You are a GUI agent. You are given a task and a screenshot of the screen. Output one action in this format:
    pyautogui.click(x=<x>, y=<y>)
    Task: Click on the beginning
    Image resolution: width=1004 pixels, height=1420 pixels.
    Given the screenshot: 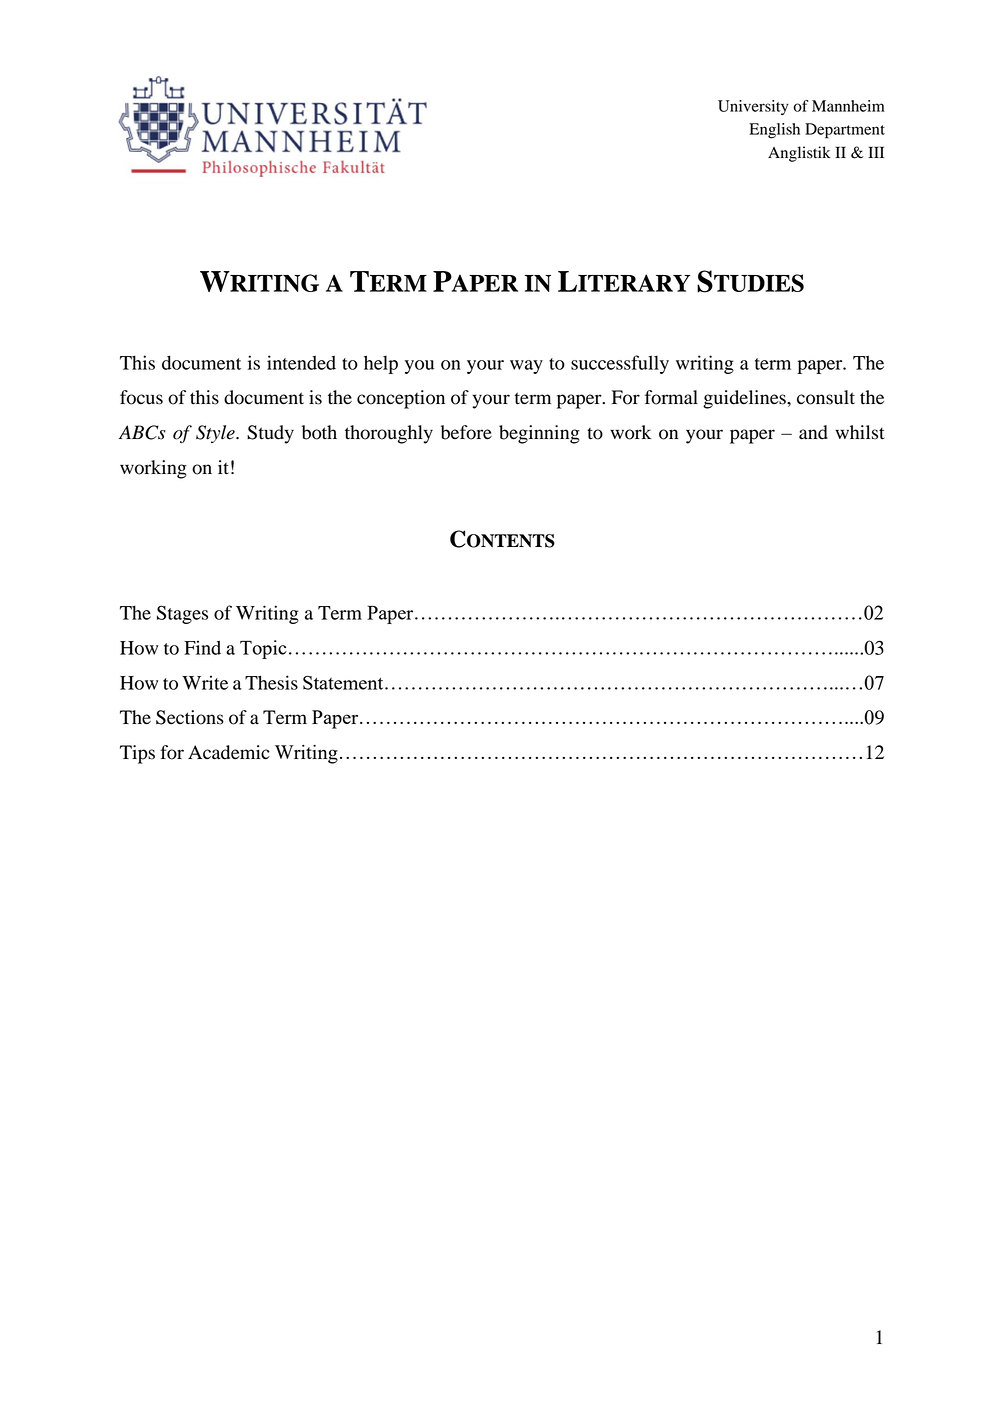 What is the action you would take?
    pyautogui.click(x=539, y=434)
